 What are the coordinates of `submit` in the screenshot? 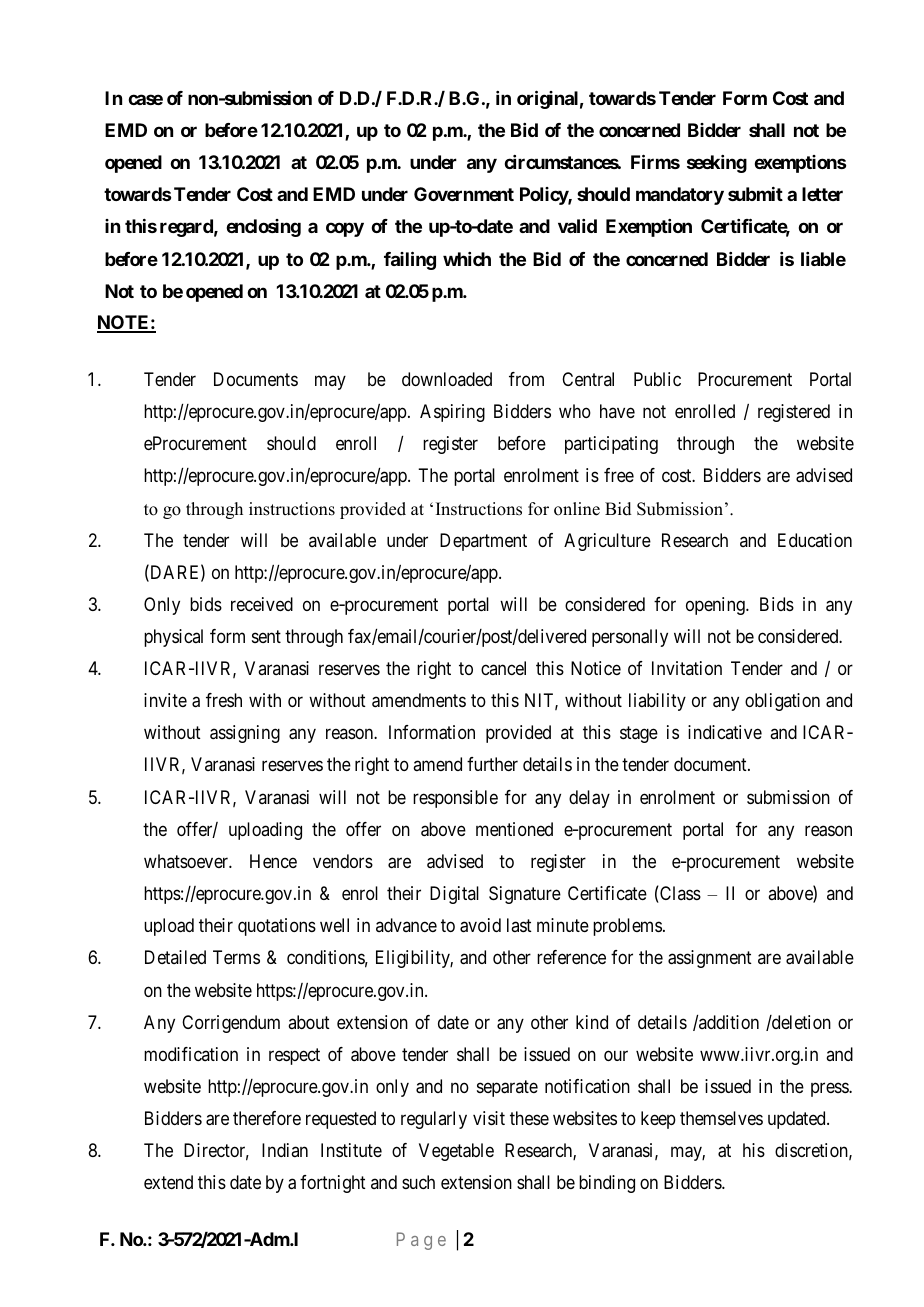 It's located at (755, 194).
